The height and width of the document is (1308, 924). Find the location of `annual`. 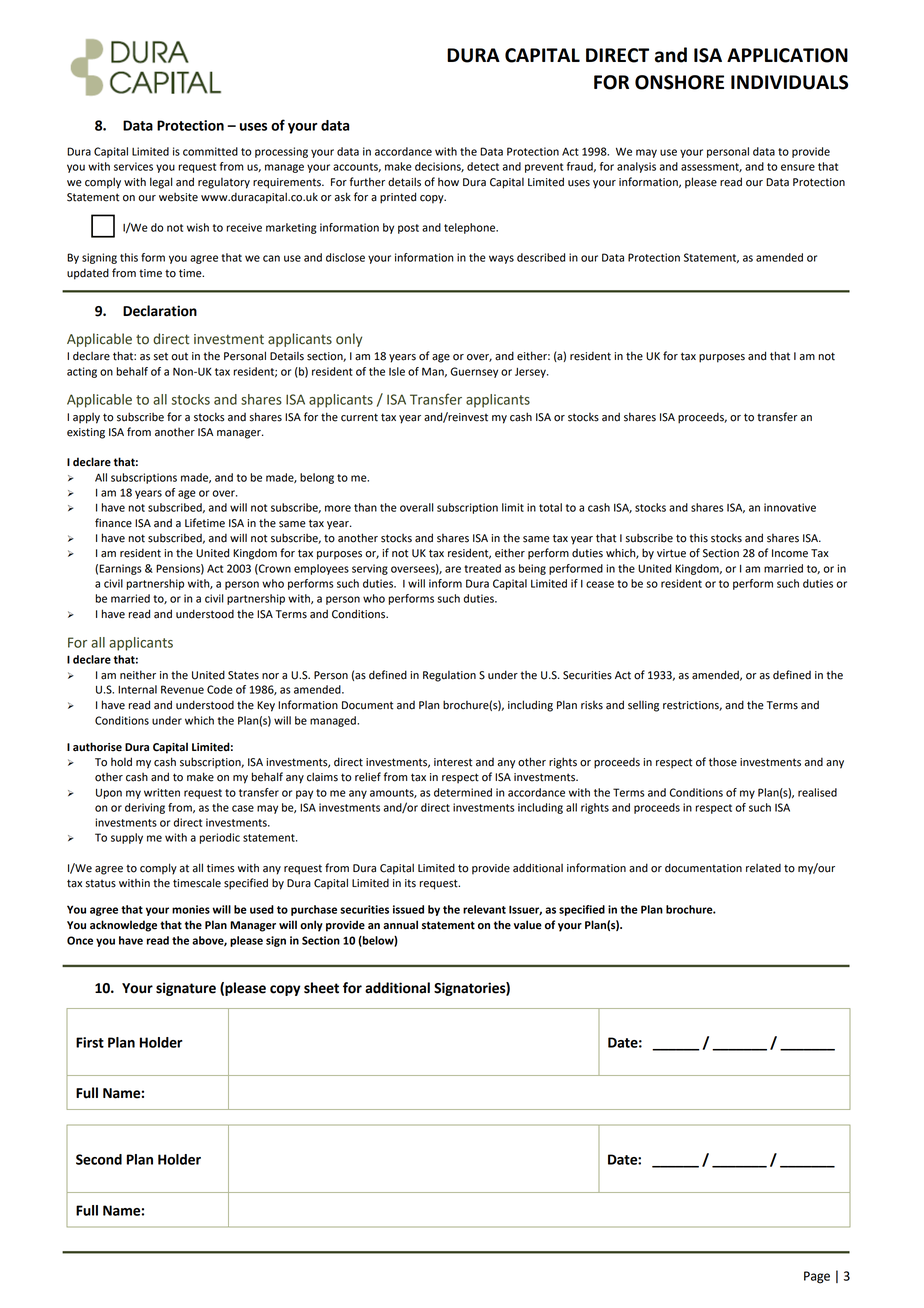

annual is located at coordinates (400, 925).
